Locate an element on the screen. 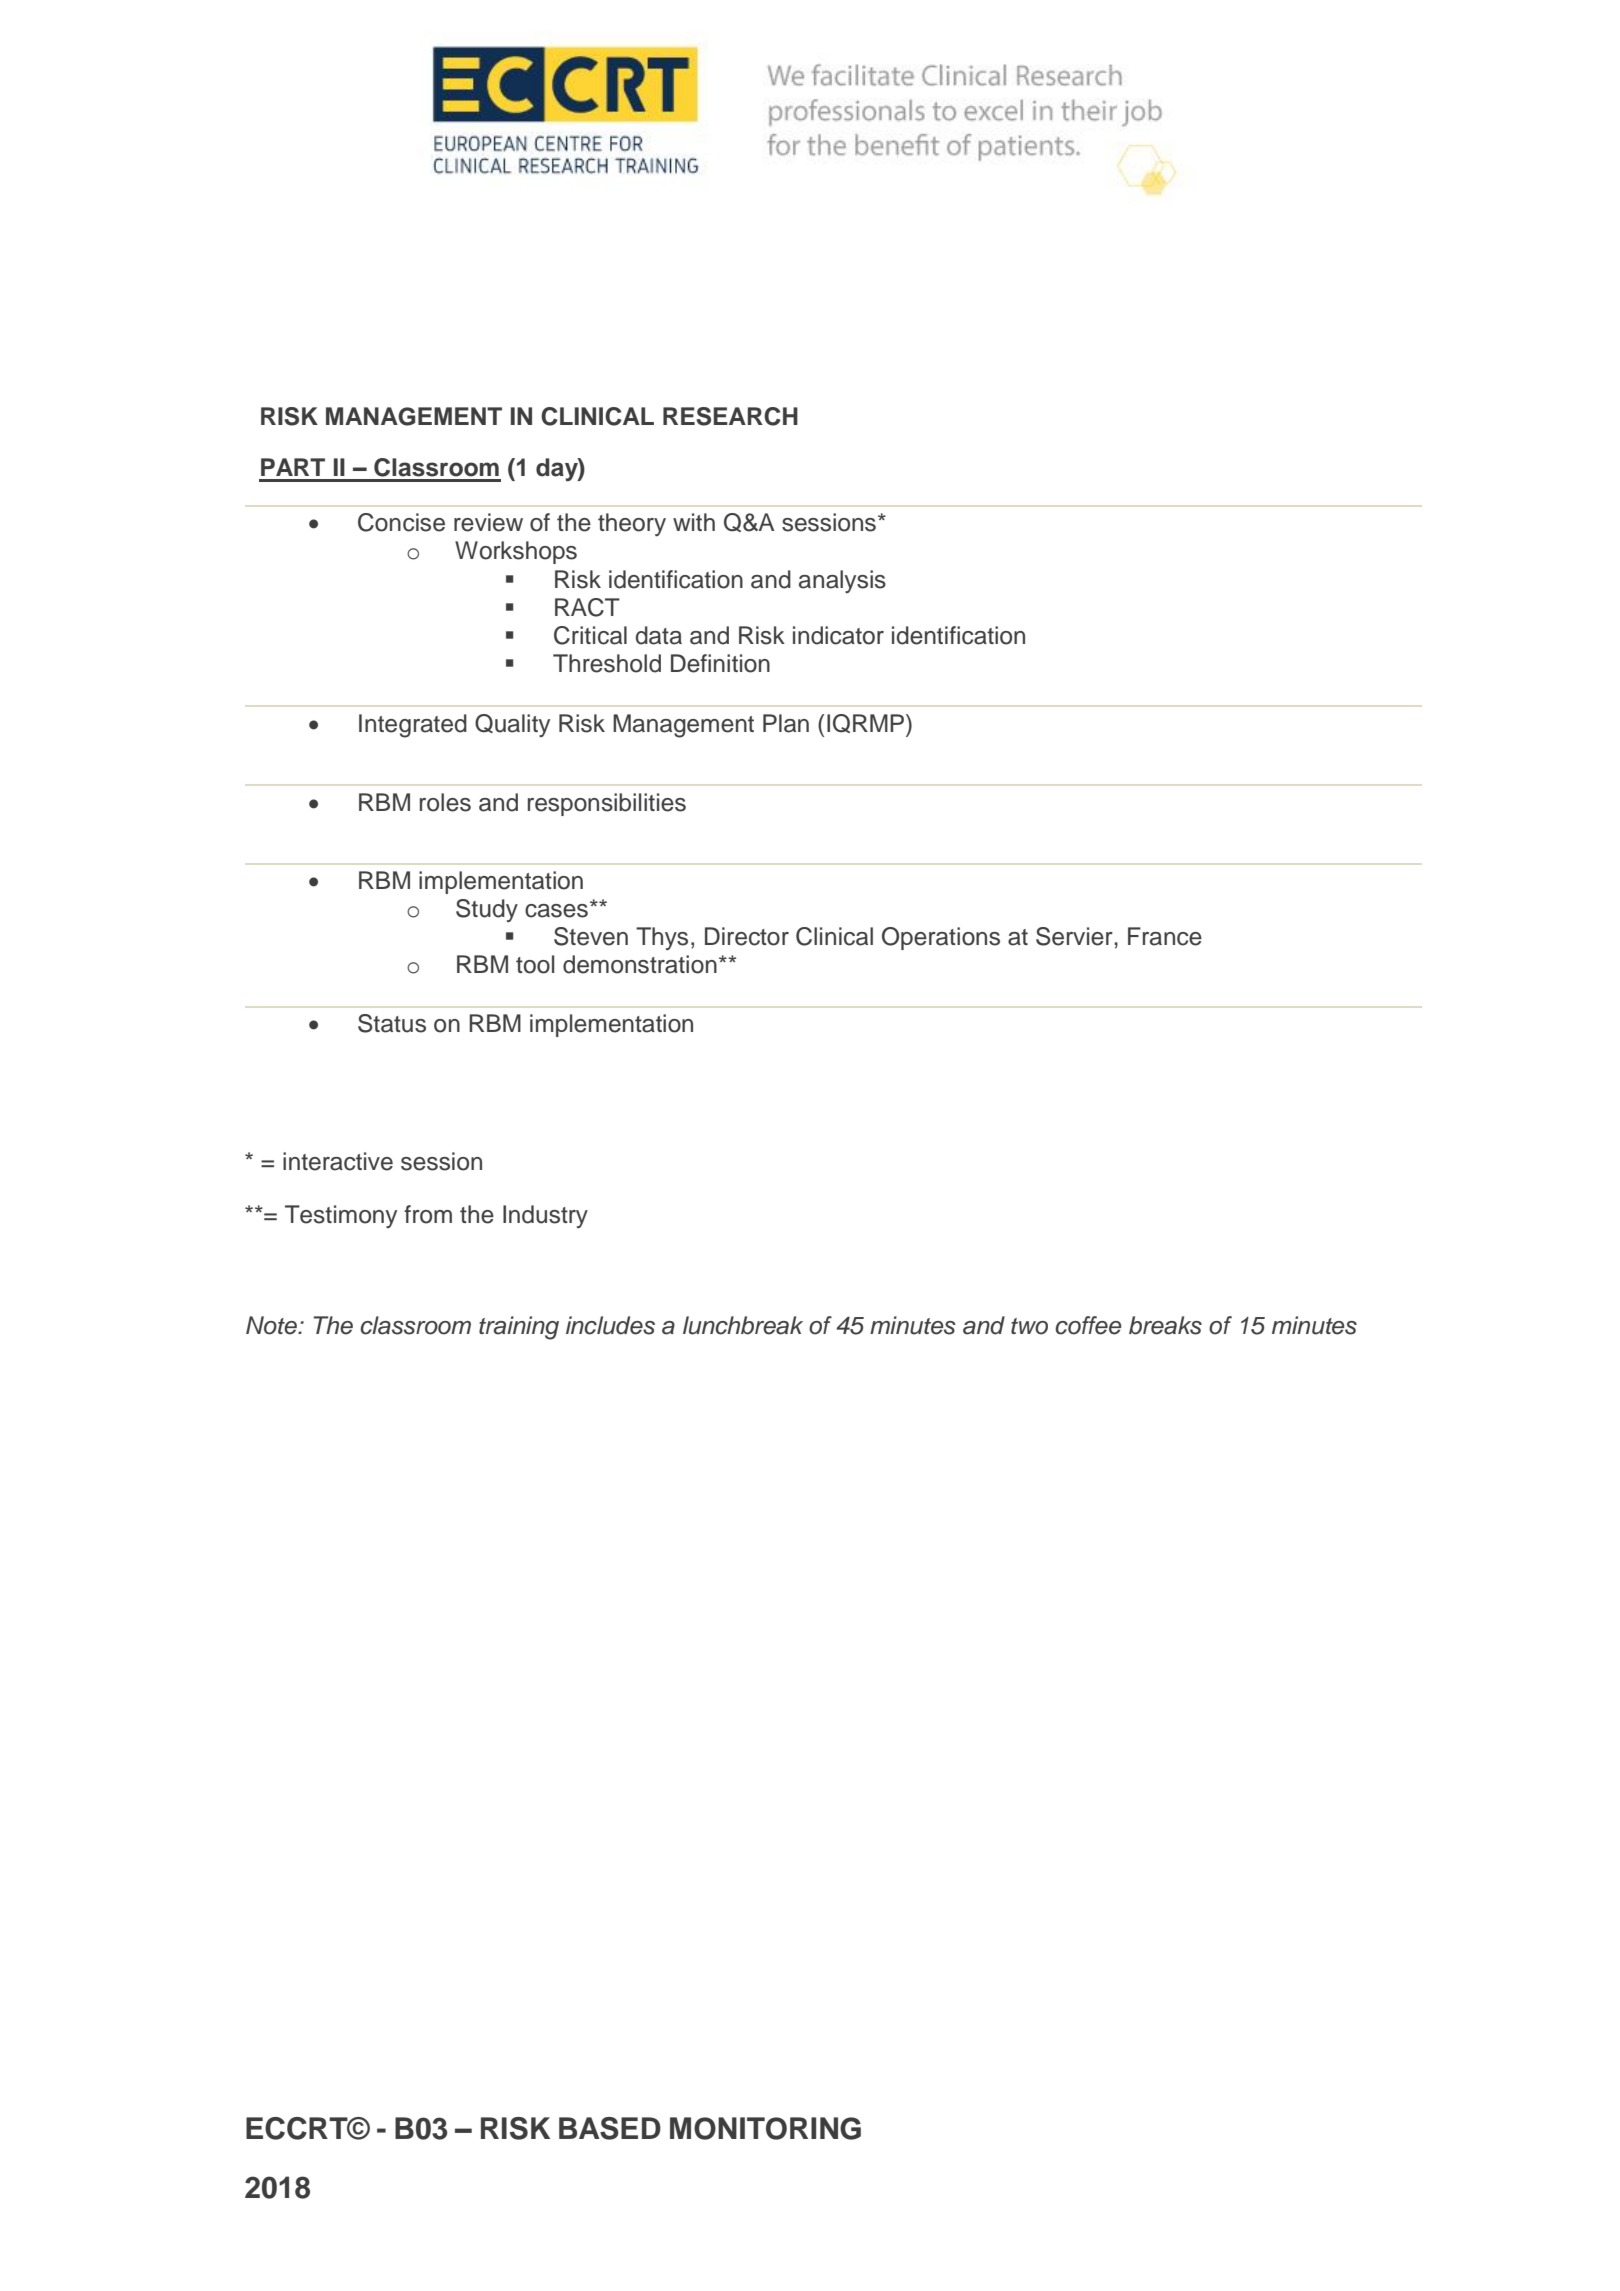  France is located at coordinates (1165, 936).
